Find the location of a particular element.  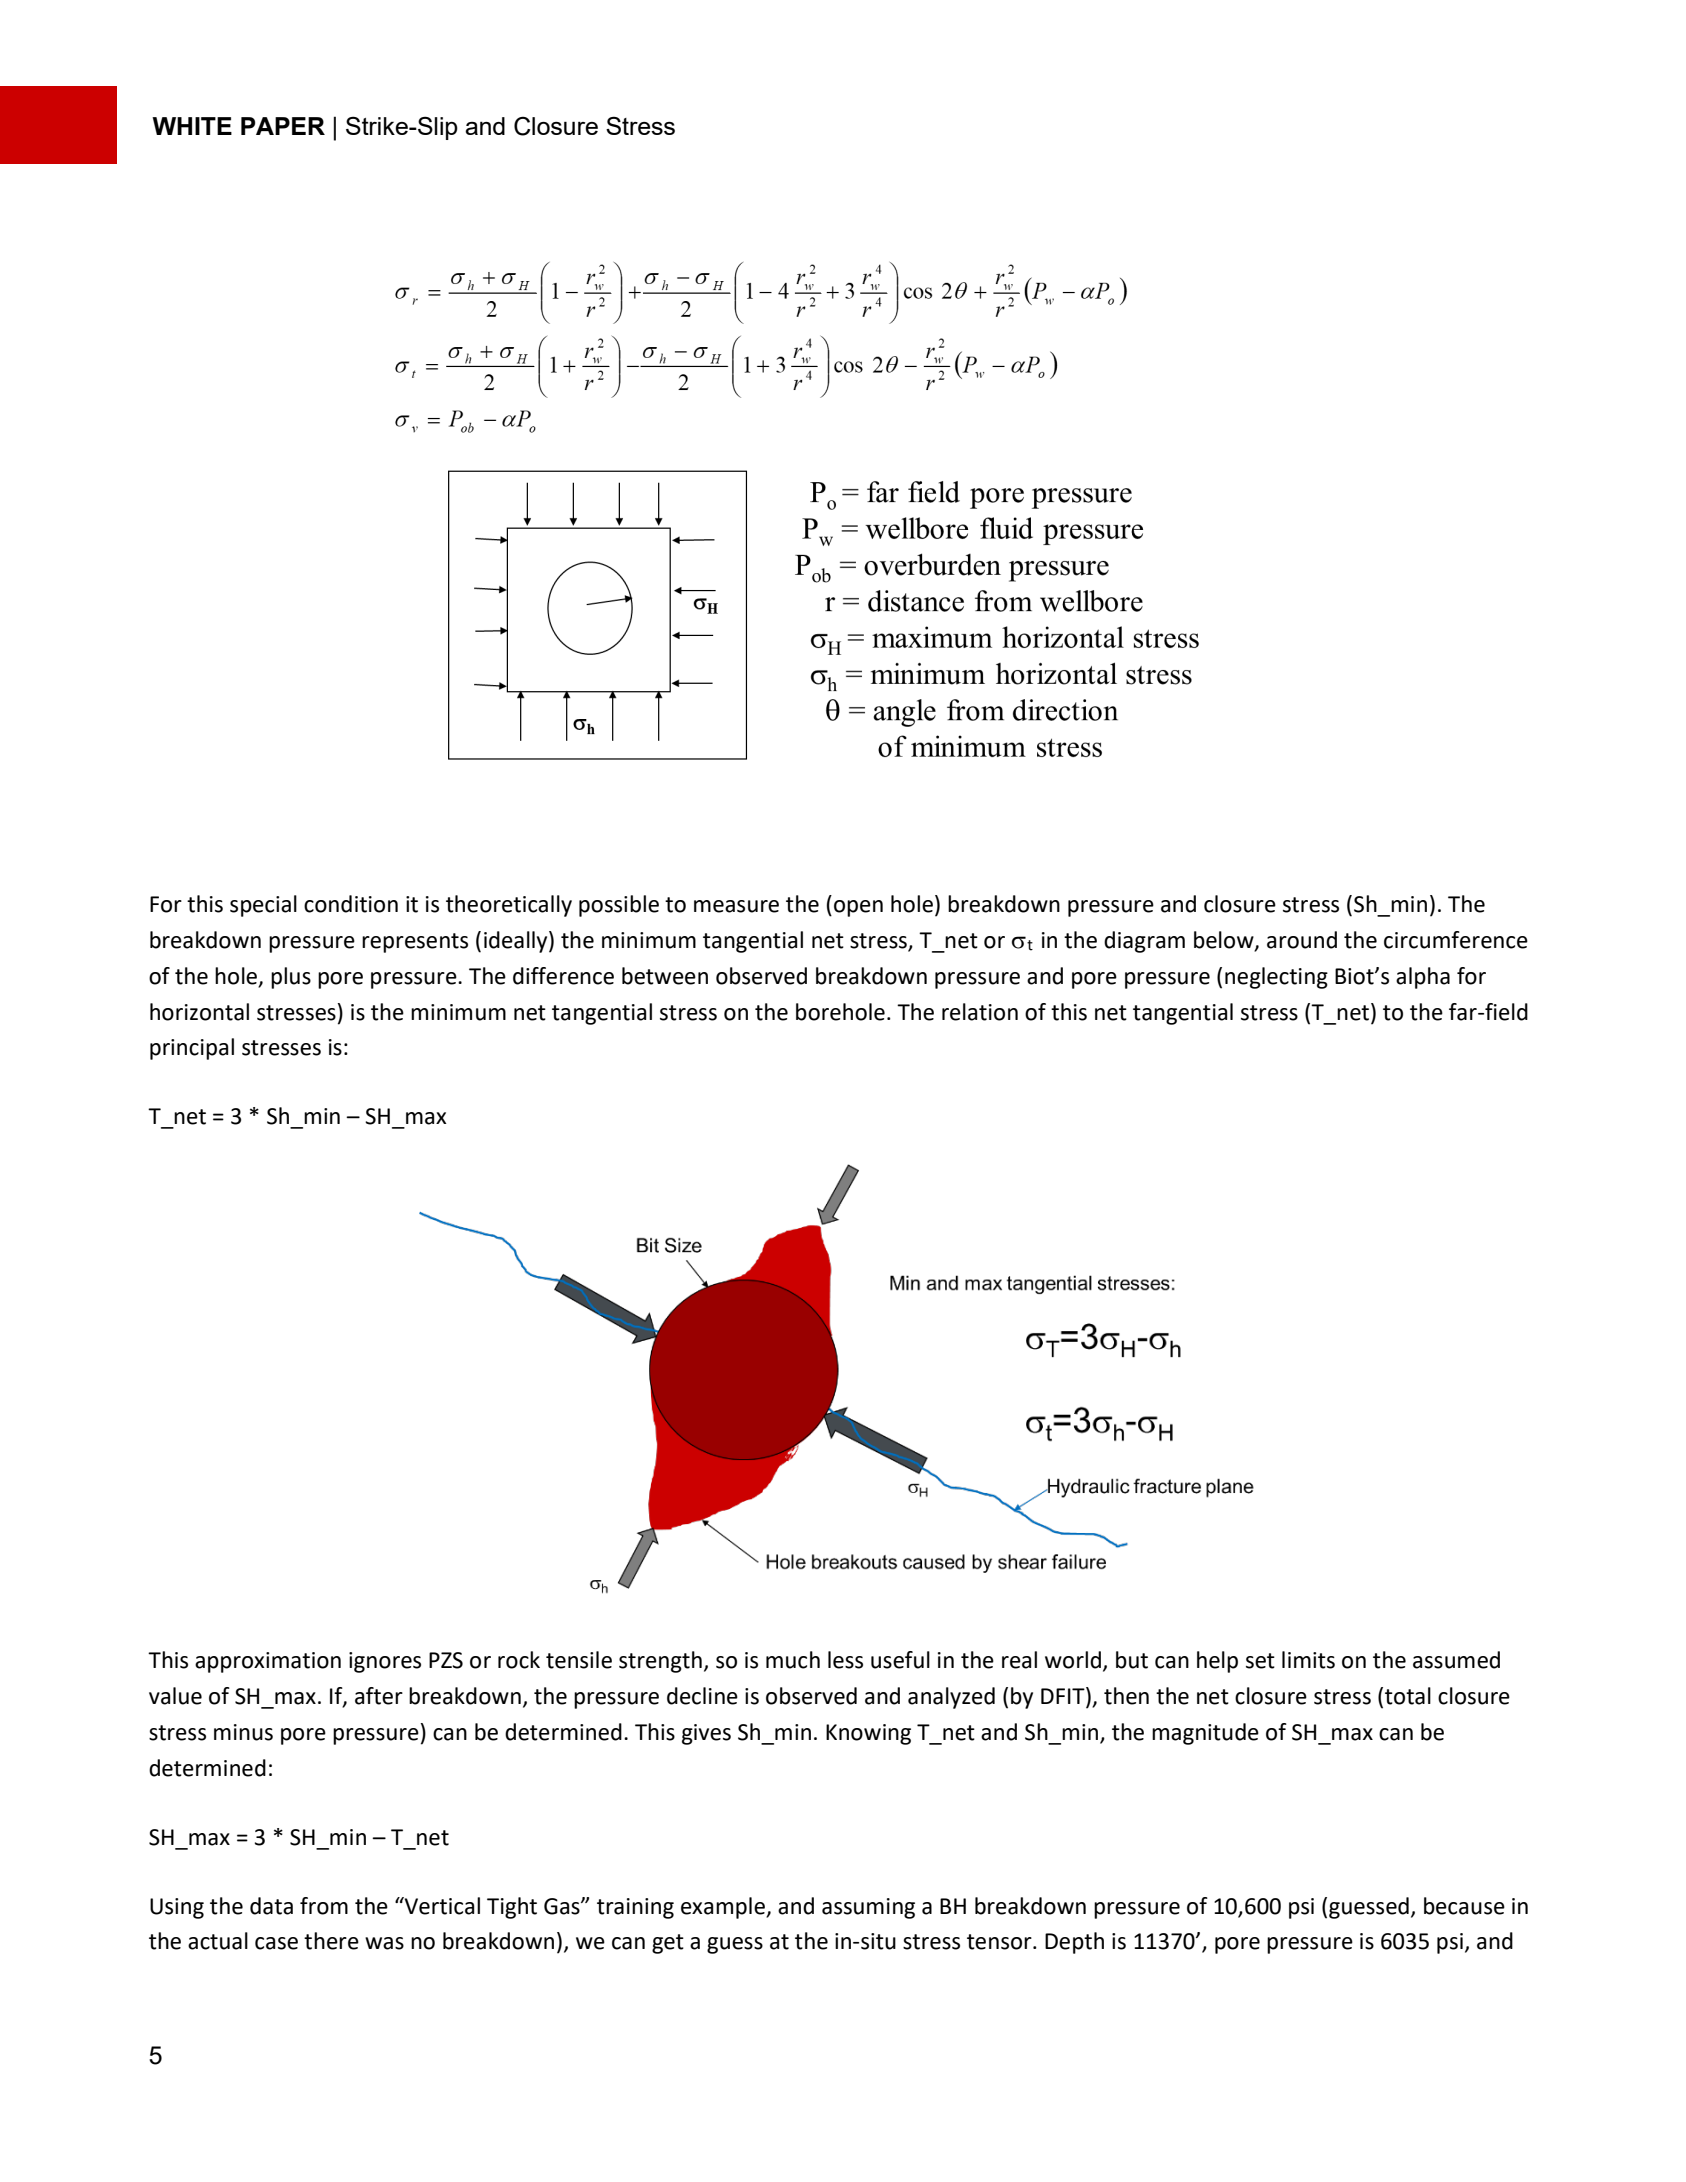

relation is located at coordinates (980, 1012).
